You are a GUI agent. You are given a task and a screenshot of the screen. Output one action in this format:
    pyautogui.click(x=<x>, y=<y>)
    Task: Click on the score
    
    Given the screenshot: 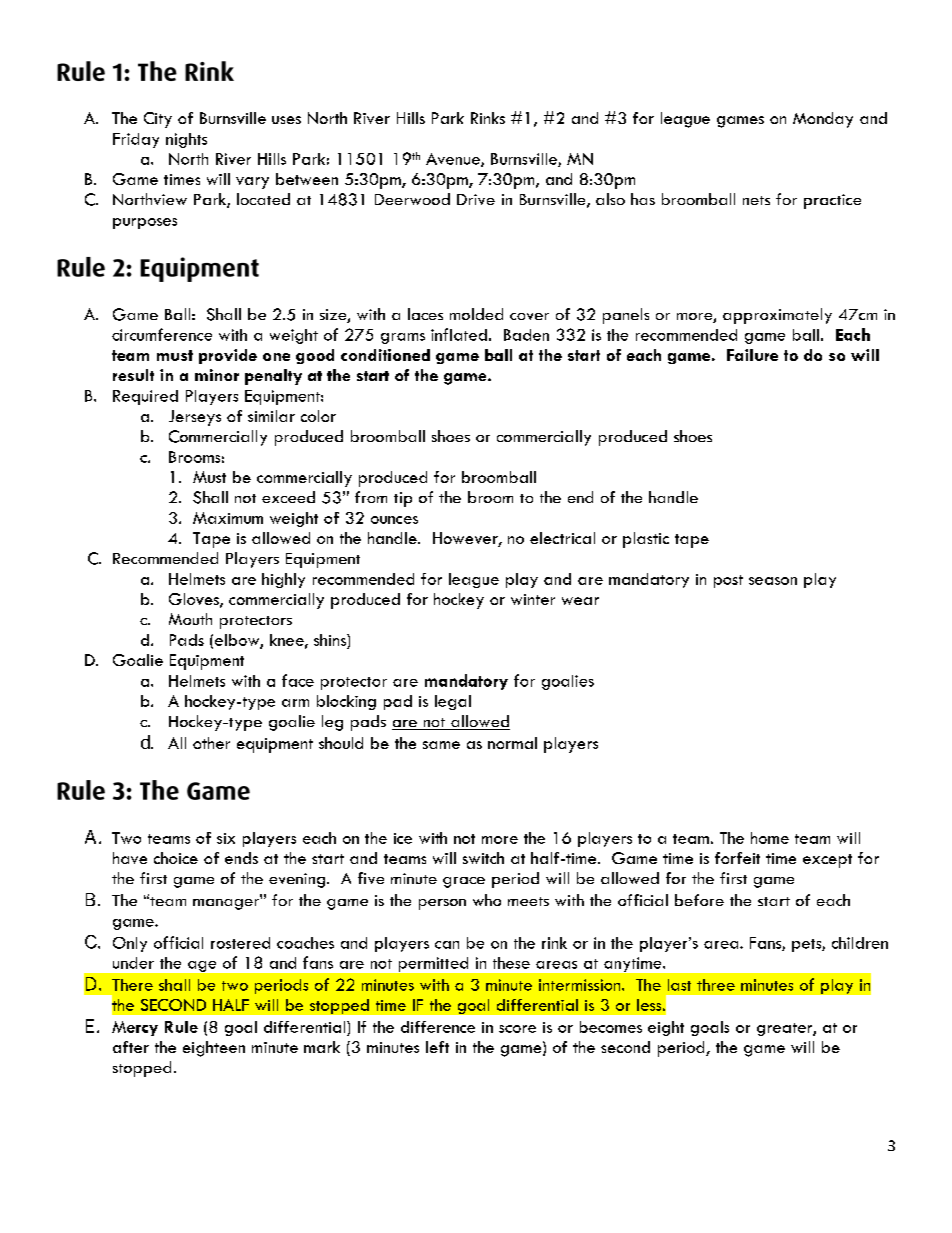 What is the action you would take?
    pyautogui.click(x=517, y=1029)
